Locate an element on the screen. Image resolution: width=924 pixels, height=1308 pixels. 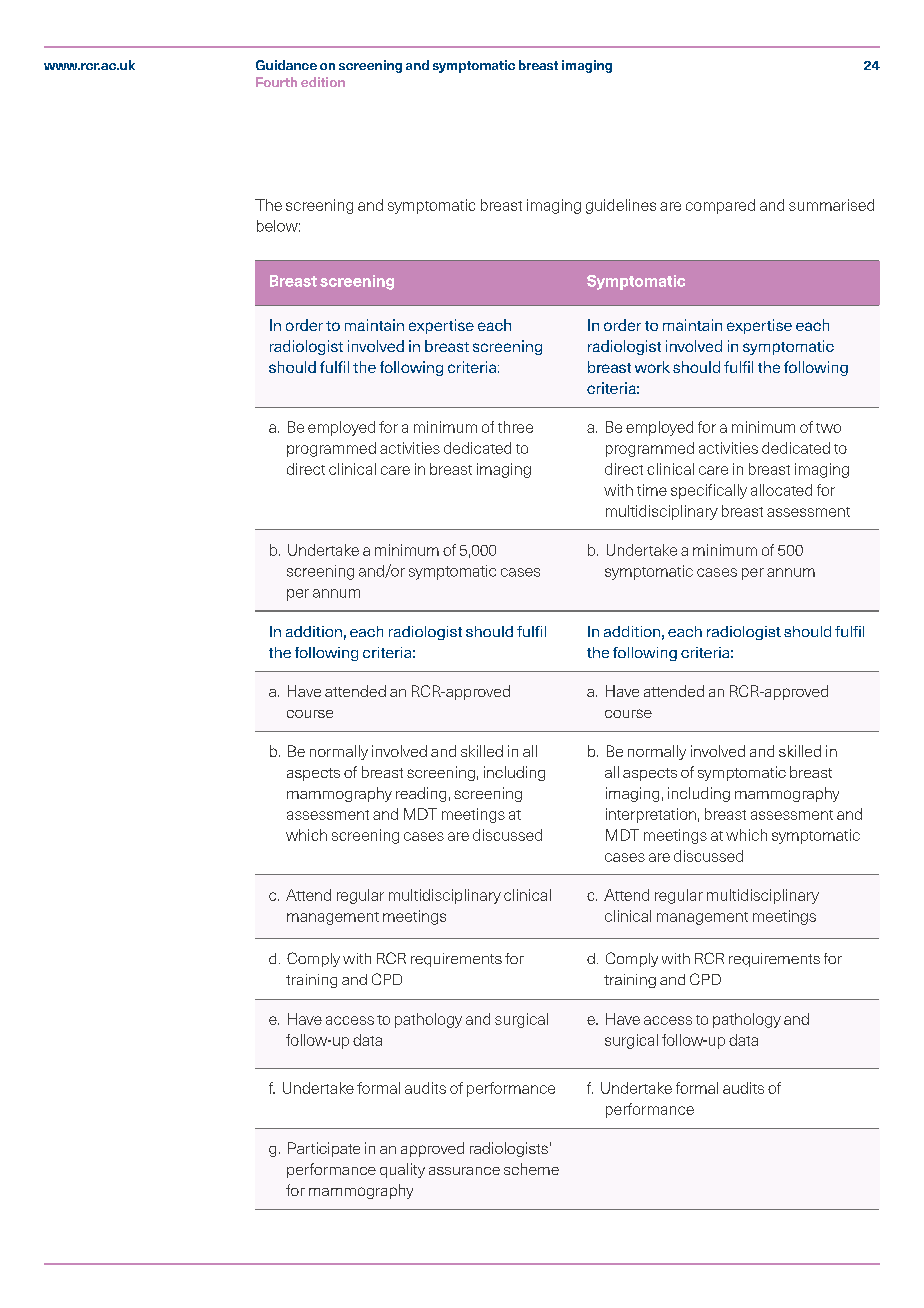
scheme is located at coordinates (531, 1169).
